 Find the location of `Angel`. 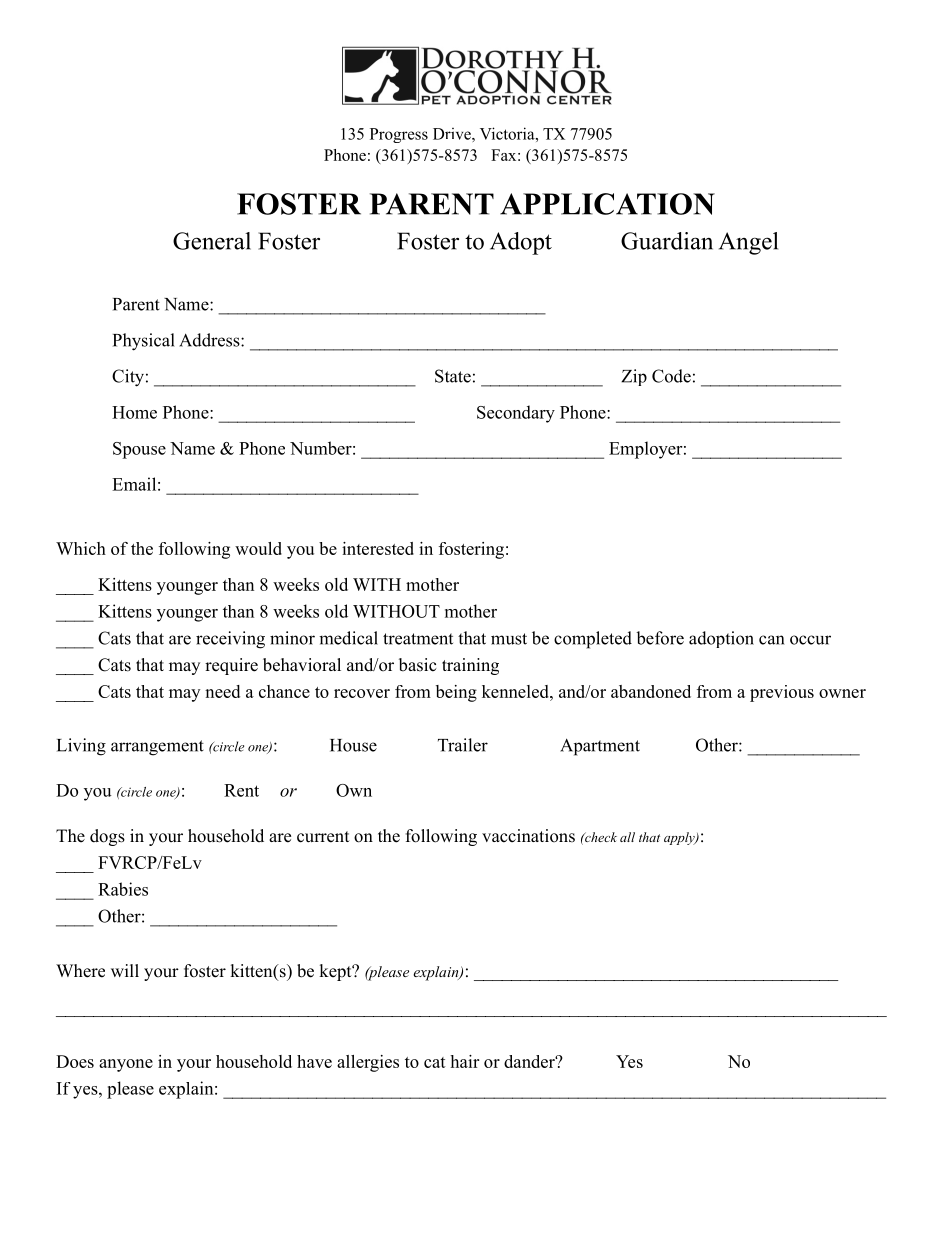

Angel is located at coordinates (748, 243).
